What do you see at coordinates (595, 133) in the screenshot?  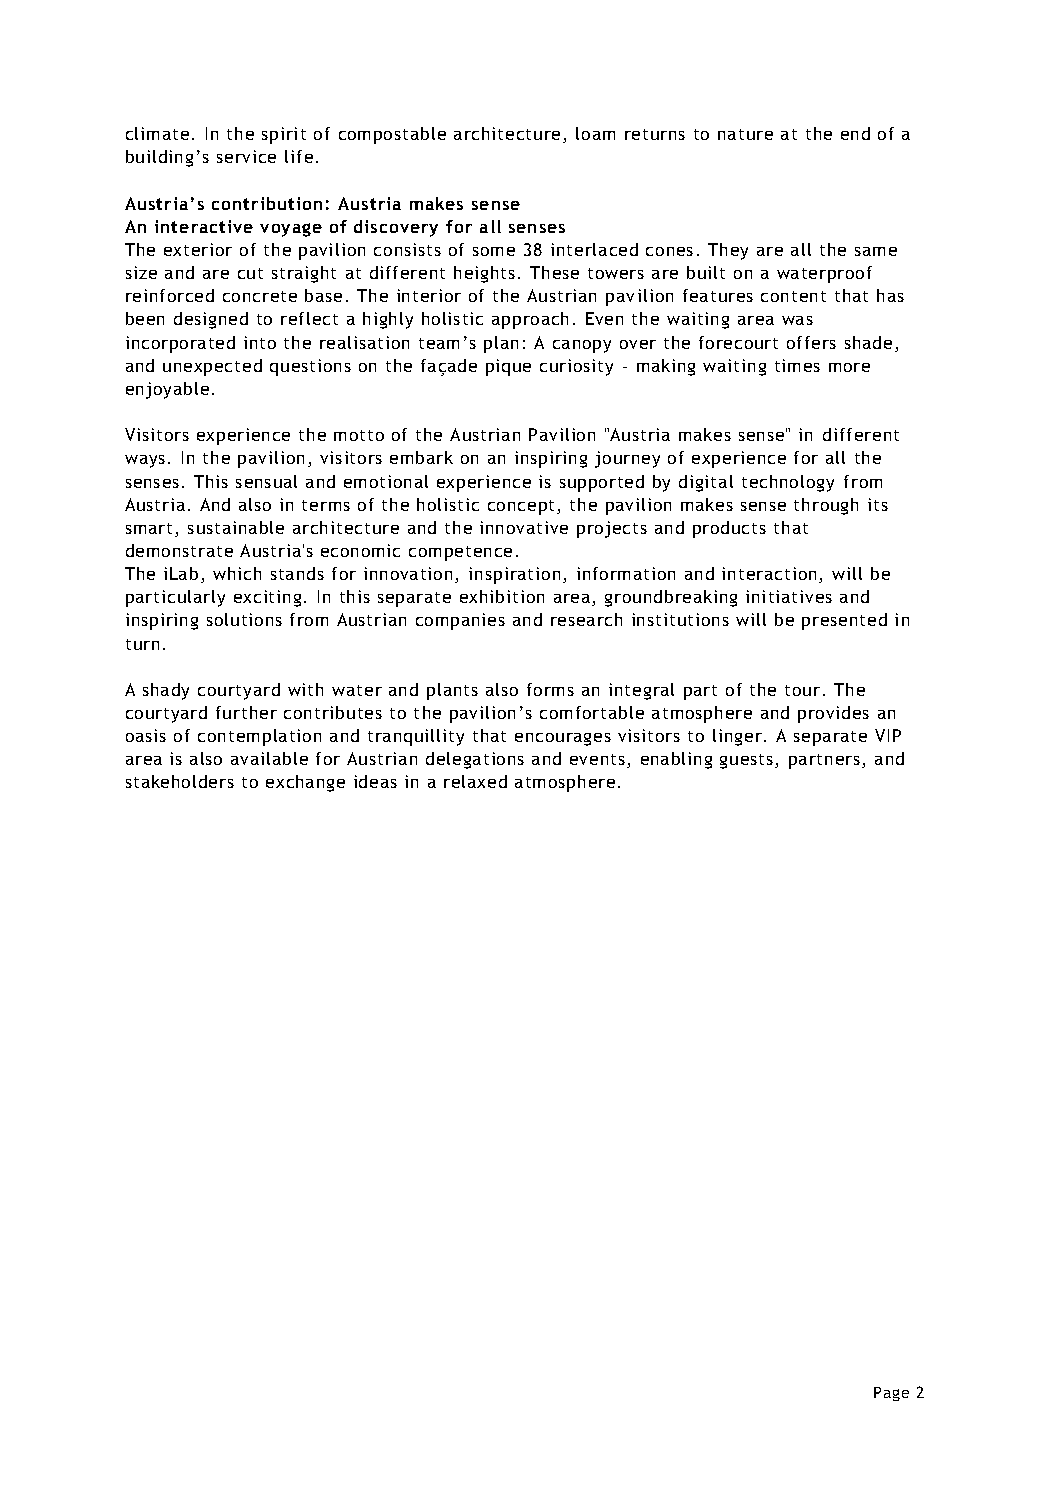 I see `loam` at bounding box center [595, 133].
